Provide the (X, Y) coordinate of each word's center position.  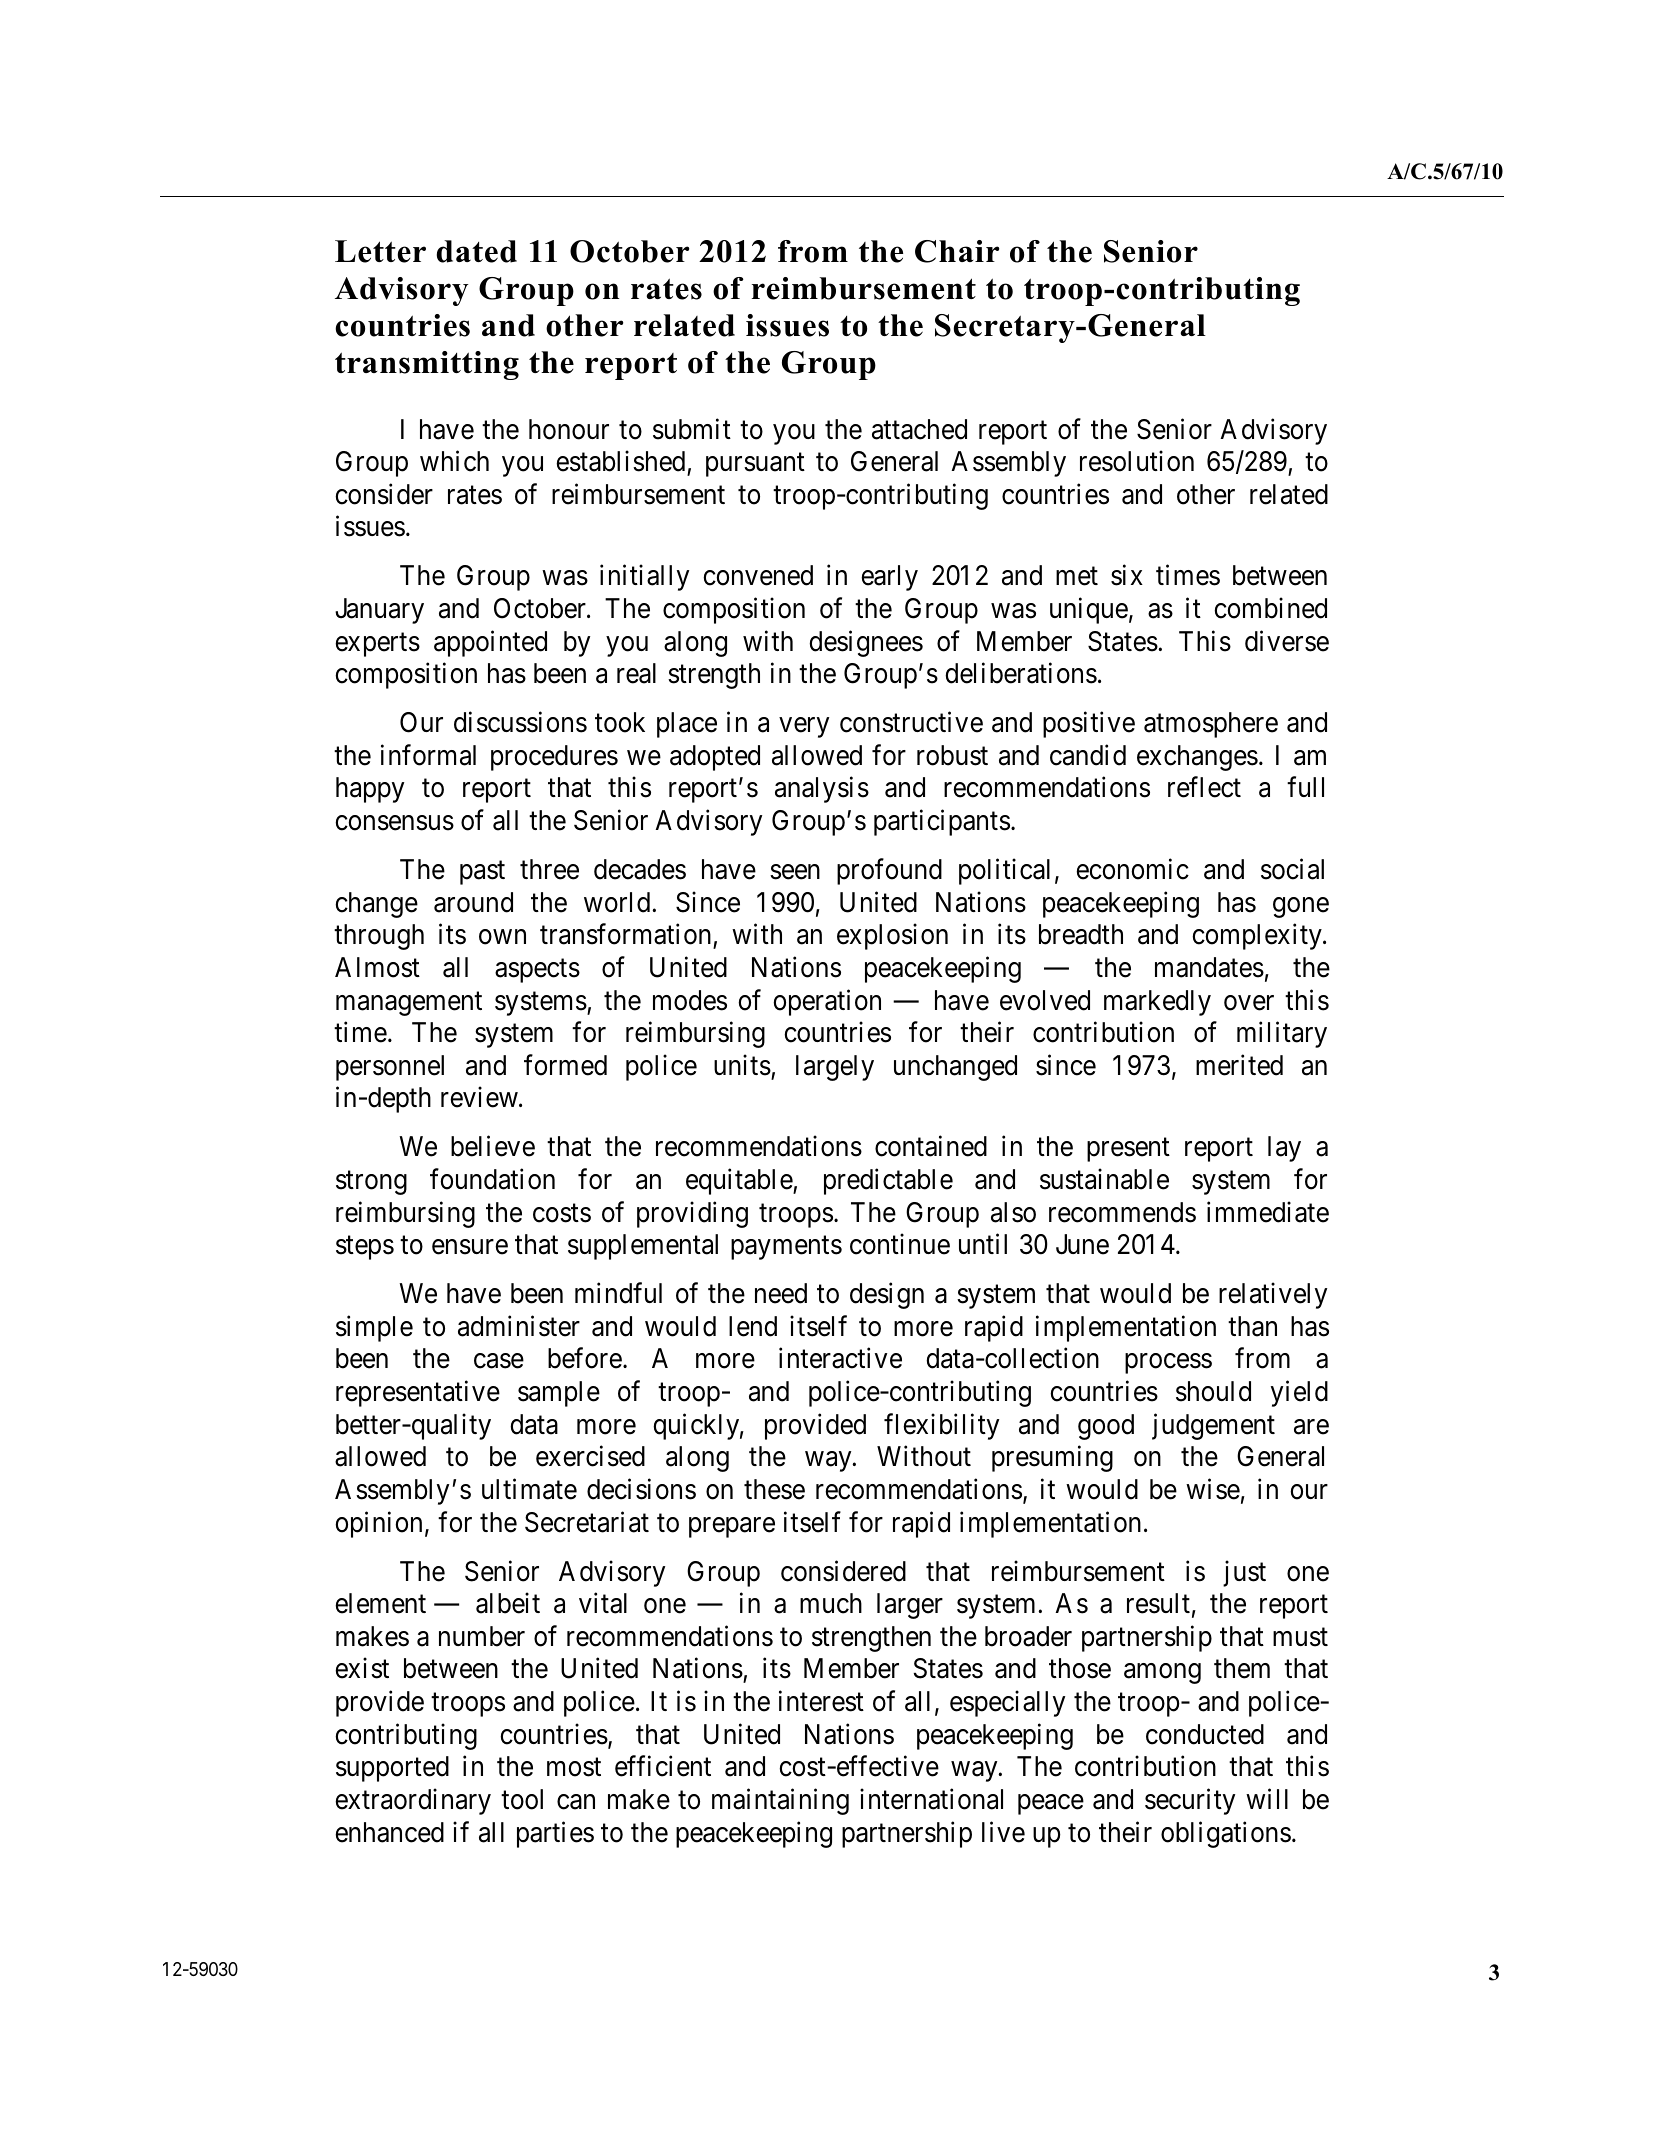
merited (1239, 1065)
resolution (1137, 461)
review (480, 1097)
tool (522, 1799)
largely (835, 1068)
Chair (957, 251)
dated (477, 251)
